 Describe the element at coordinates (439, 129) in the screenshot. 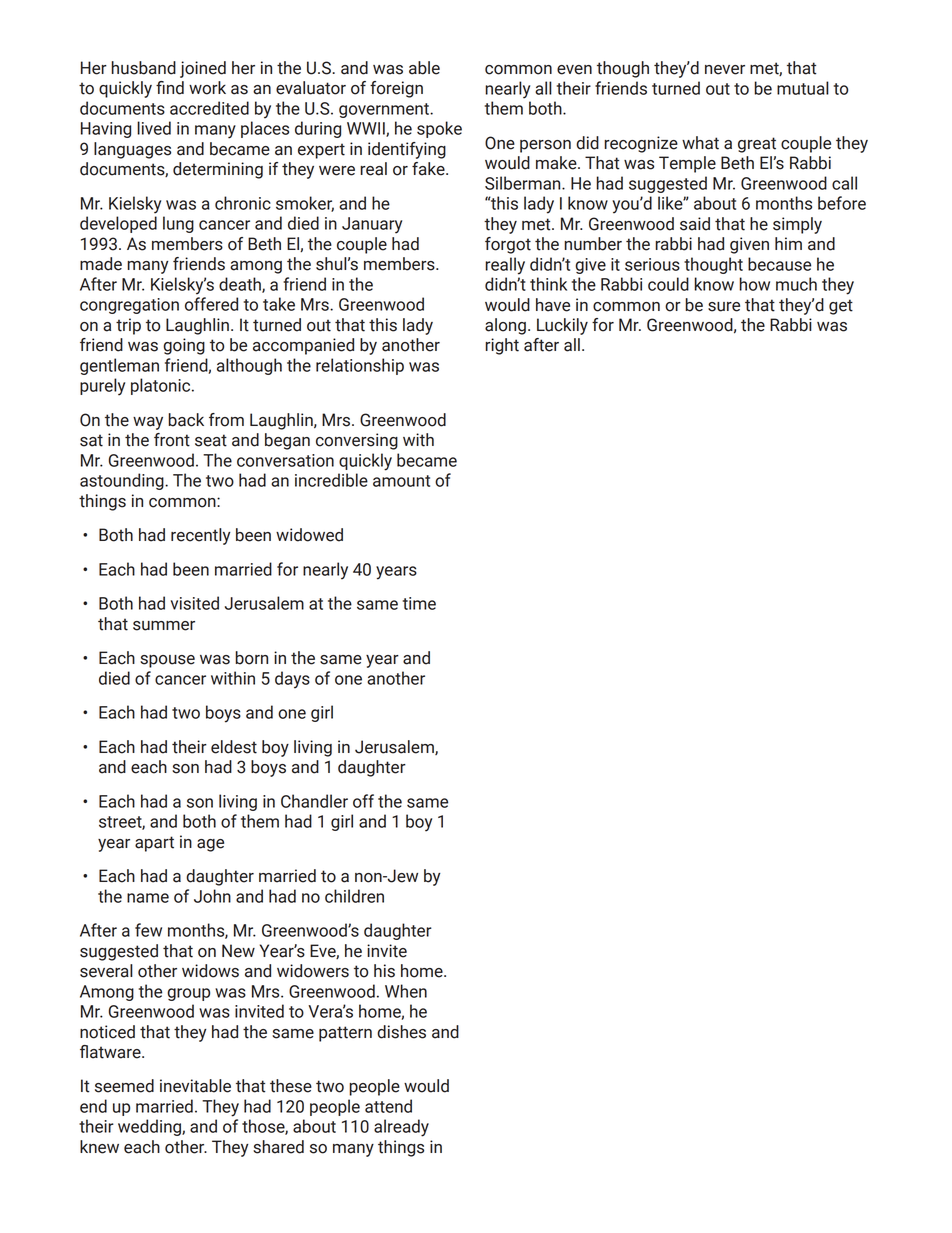

I see `spoke` at that location.
